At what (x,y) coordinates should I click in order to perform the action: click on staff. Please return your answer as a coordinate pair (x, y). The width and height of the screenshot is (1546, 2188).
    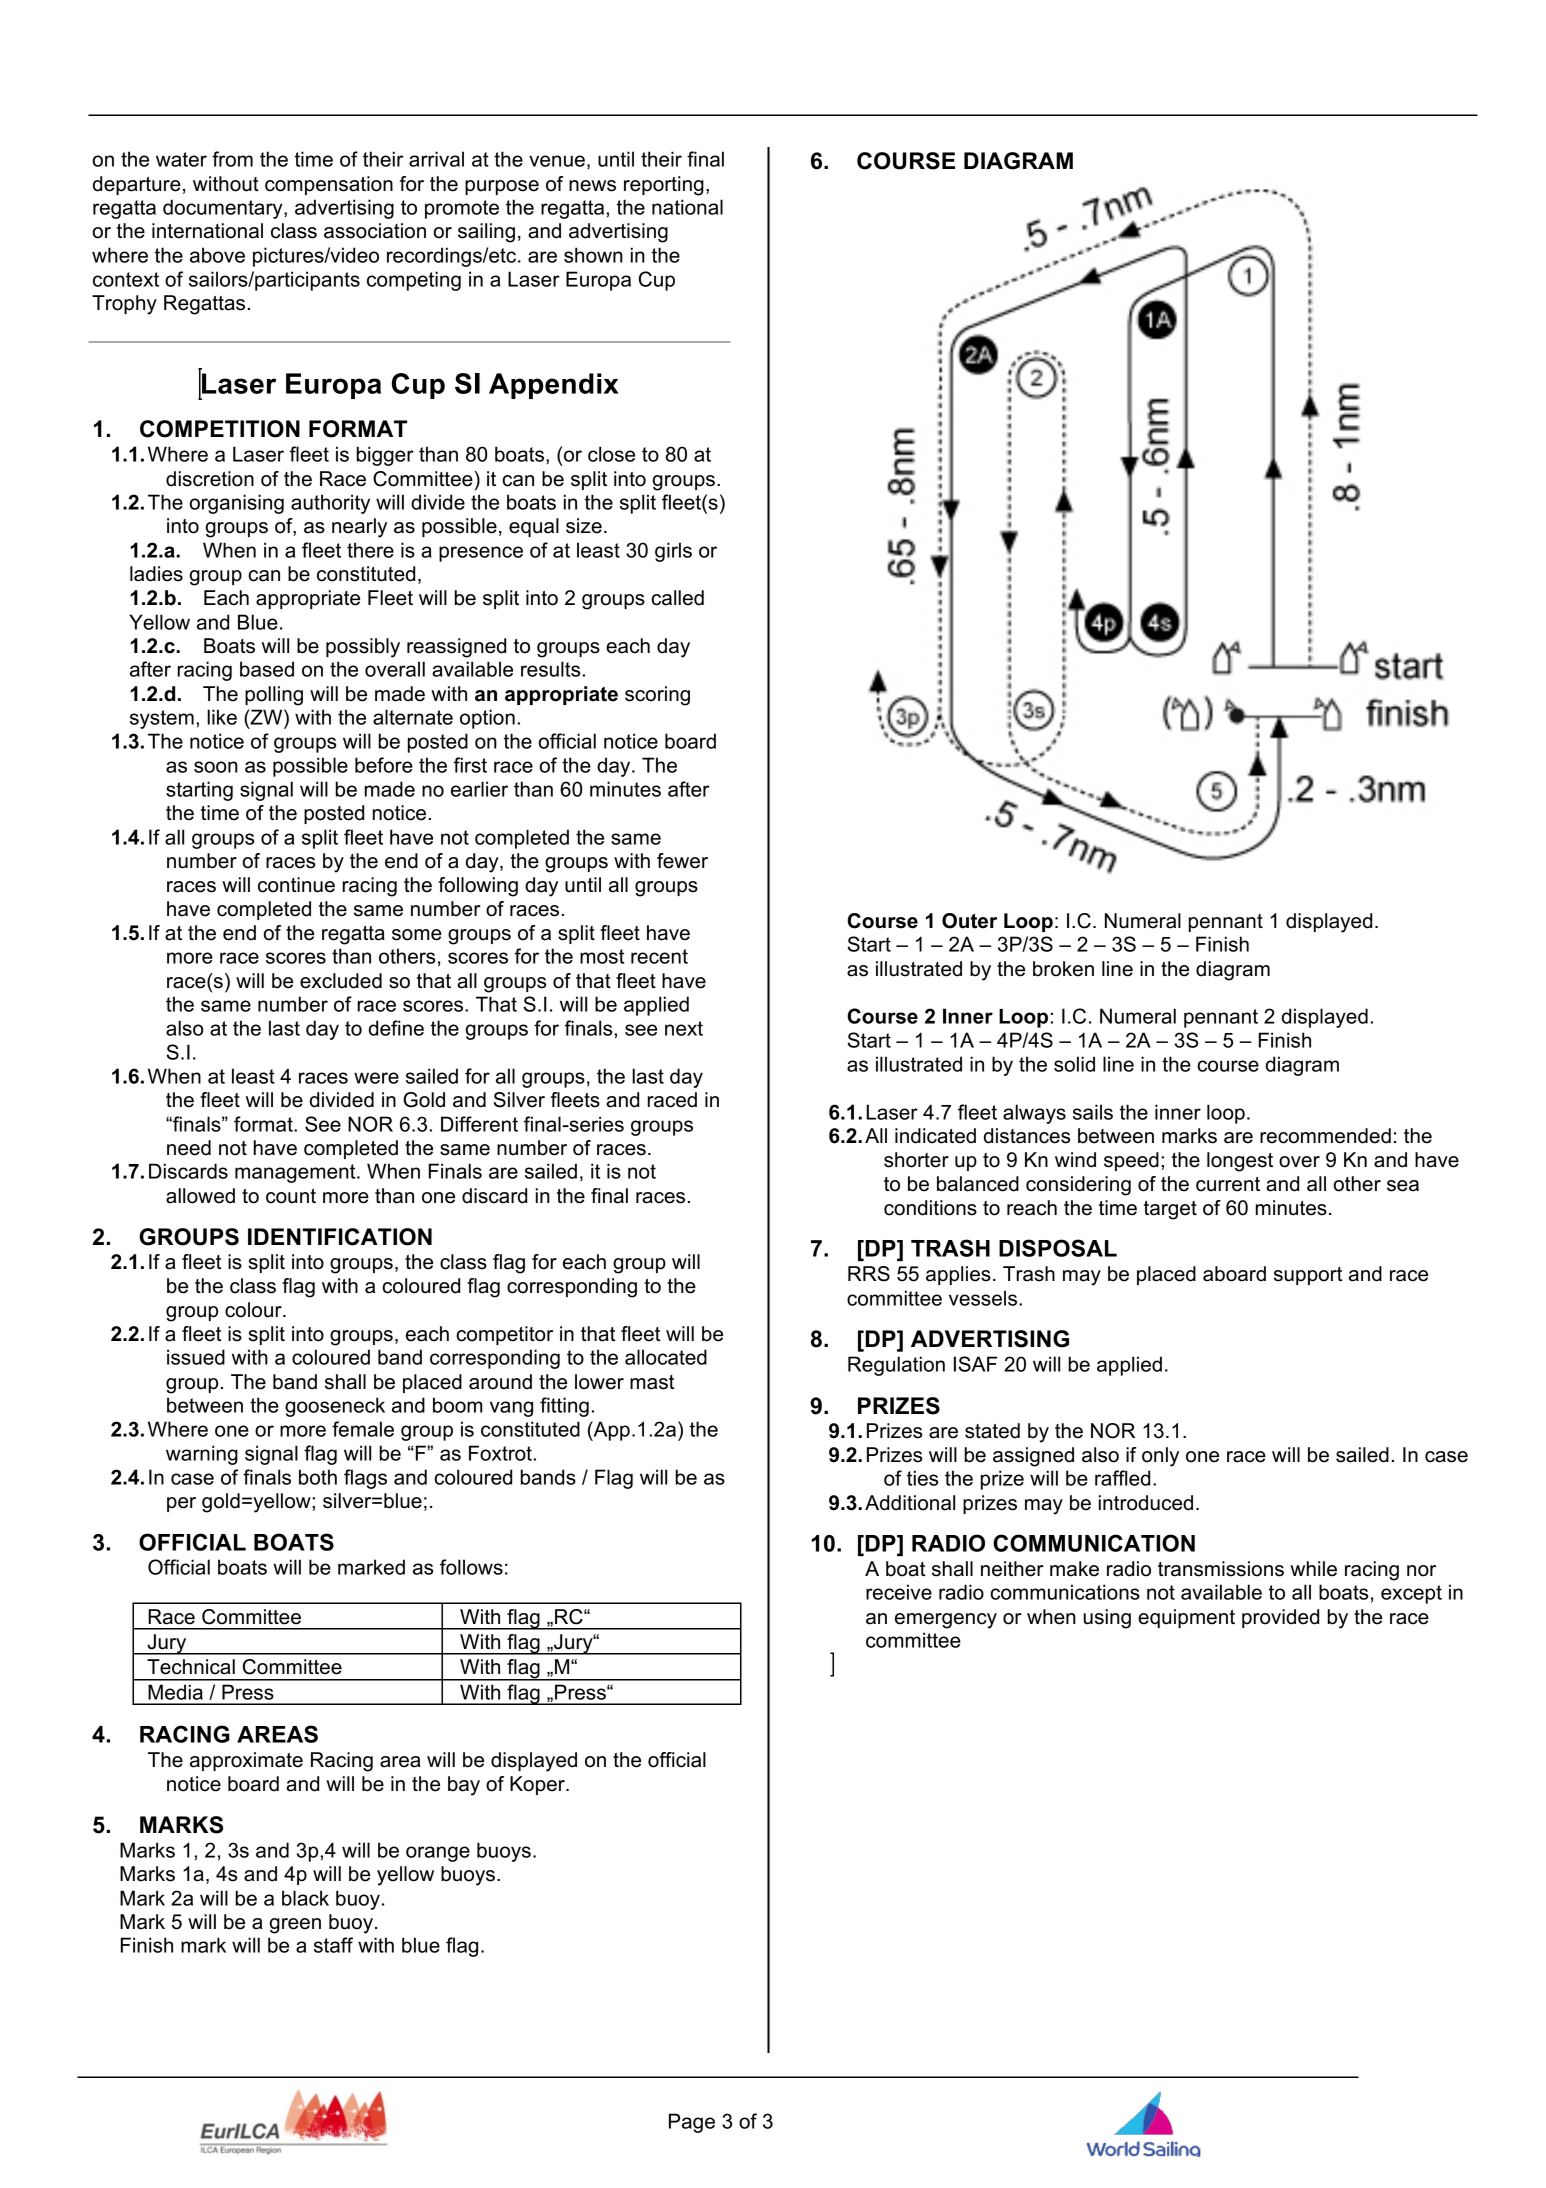
    Looking at the image, I should click on (333, 1945).
